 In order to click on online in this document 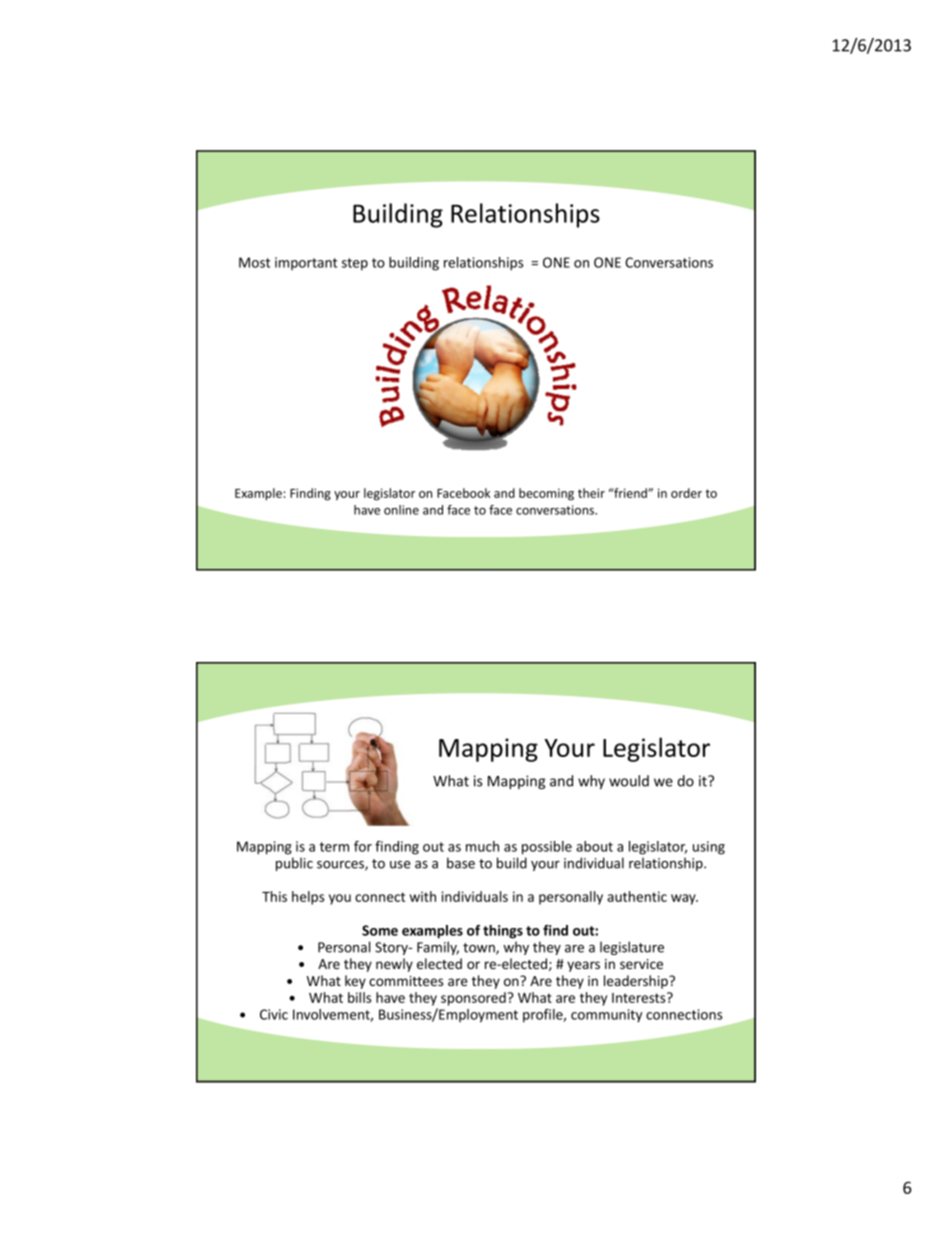, I will do `click(401, 510)`.
